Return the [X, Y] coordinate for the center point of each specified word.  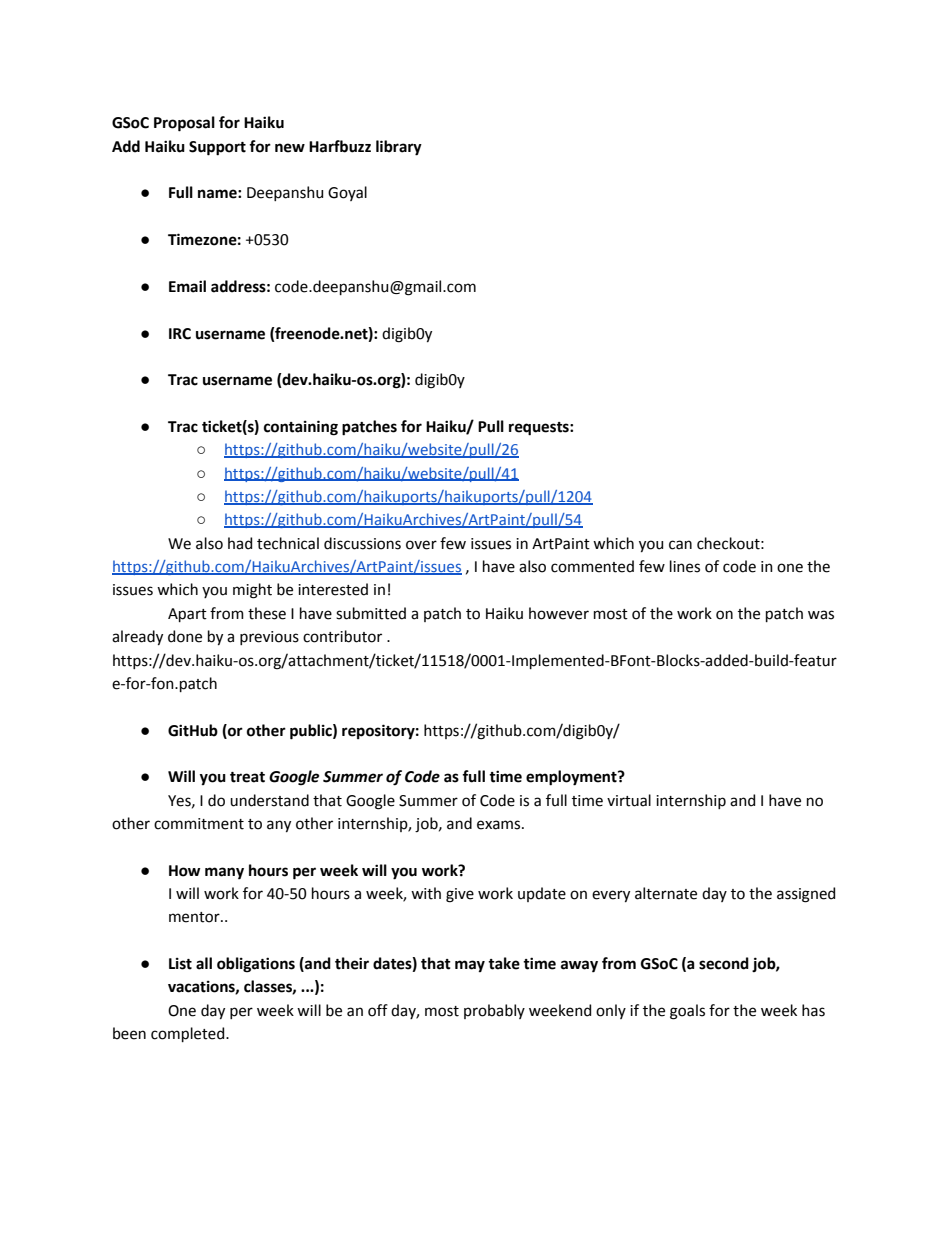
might [252, 591]
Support [217, 148]
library [399, 148]
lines [685, 566]
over [421, 545]
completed [189, 1034]
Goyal [347, 193]
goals [687, 1012]
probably [494, 1011]
